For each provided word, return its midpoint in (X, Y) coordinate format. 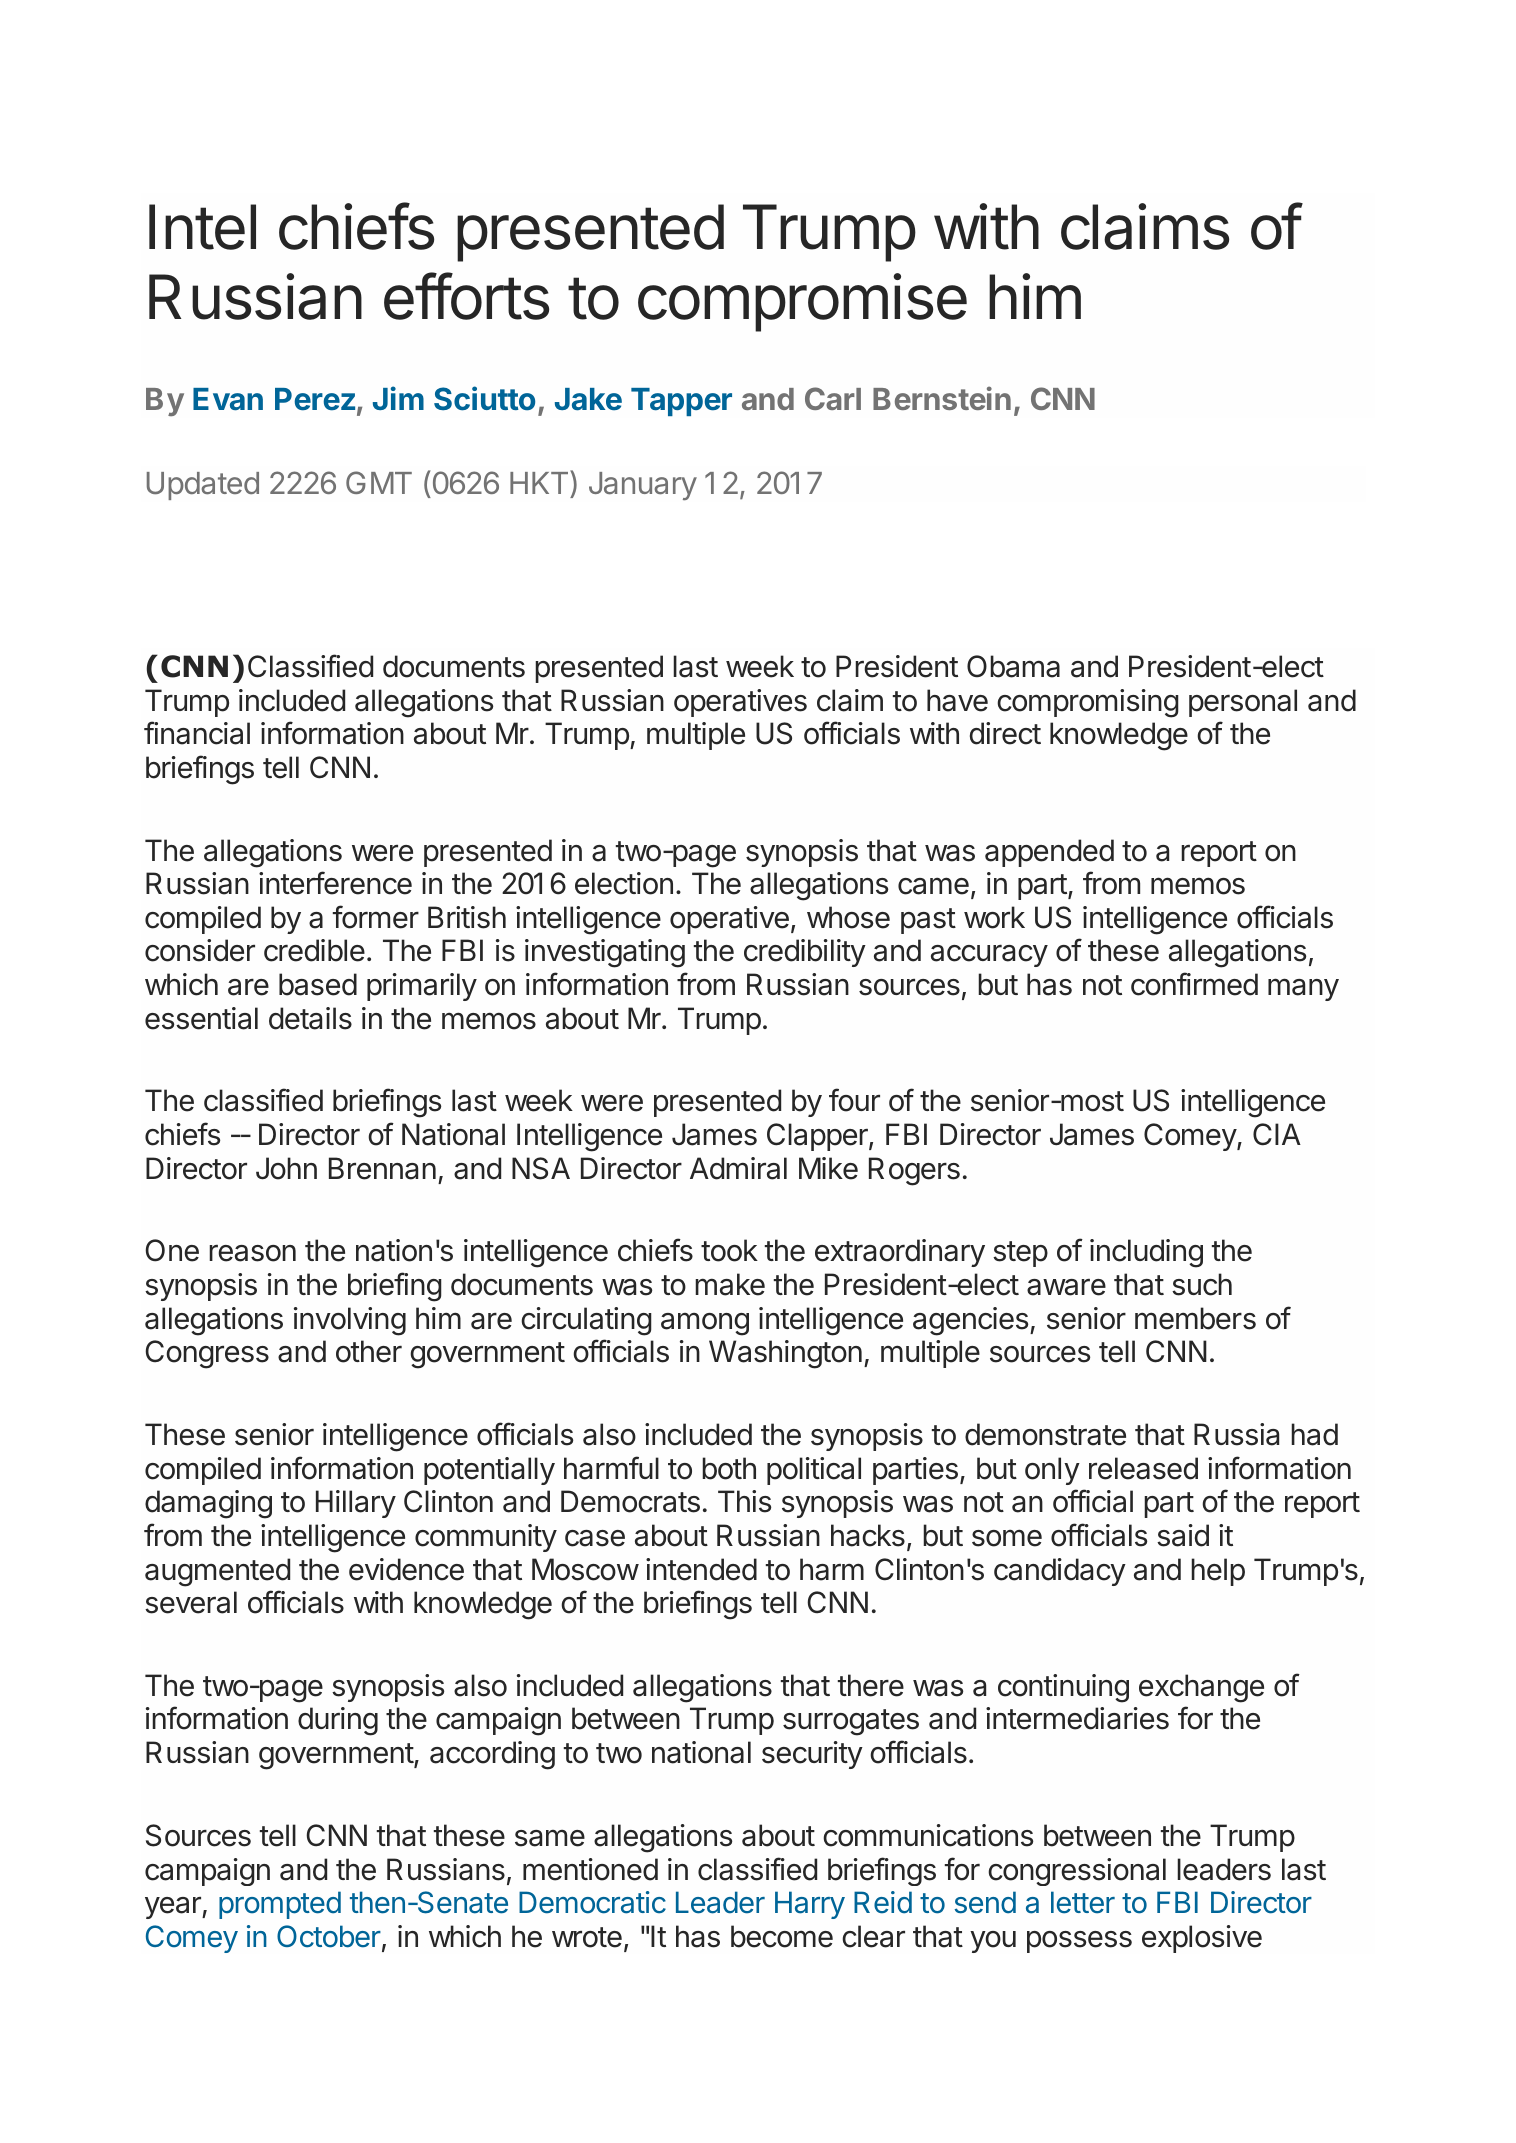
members (1195, 1318)
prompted (280, 1905)
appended (1049, 853)
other (369, 1351)
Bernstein (942, 398)
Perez (315, 399)
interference (335, 883)
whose (848, 917)
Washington (785, 1354)
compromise (802, 303)
